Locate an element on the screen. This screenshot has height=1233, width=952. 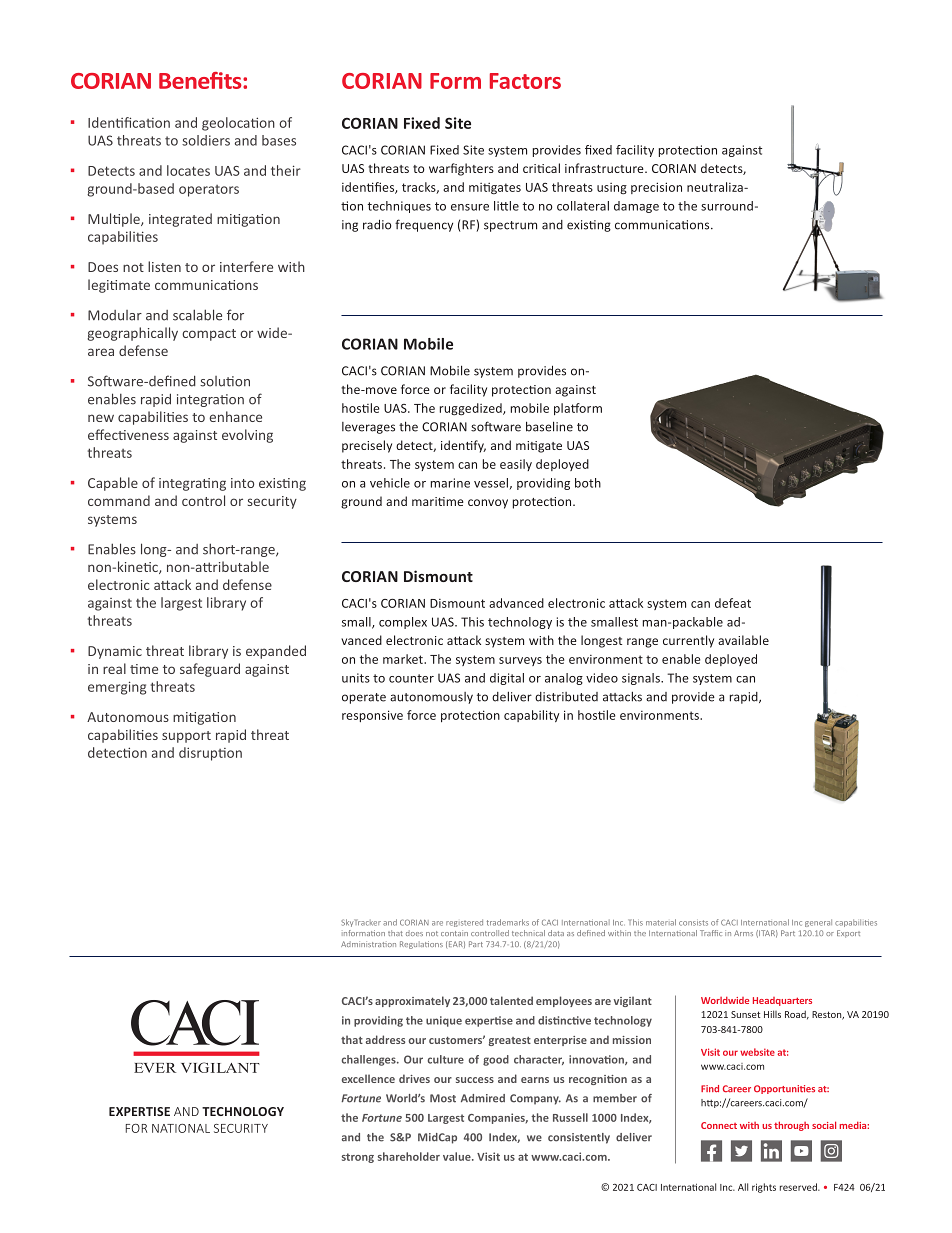
rights is located at coordinates (764, 1188).
